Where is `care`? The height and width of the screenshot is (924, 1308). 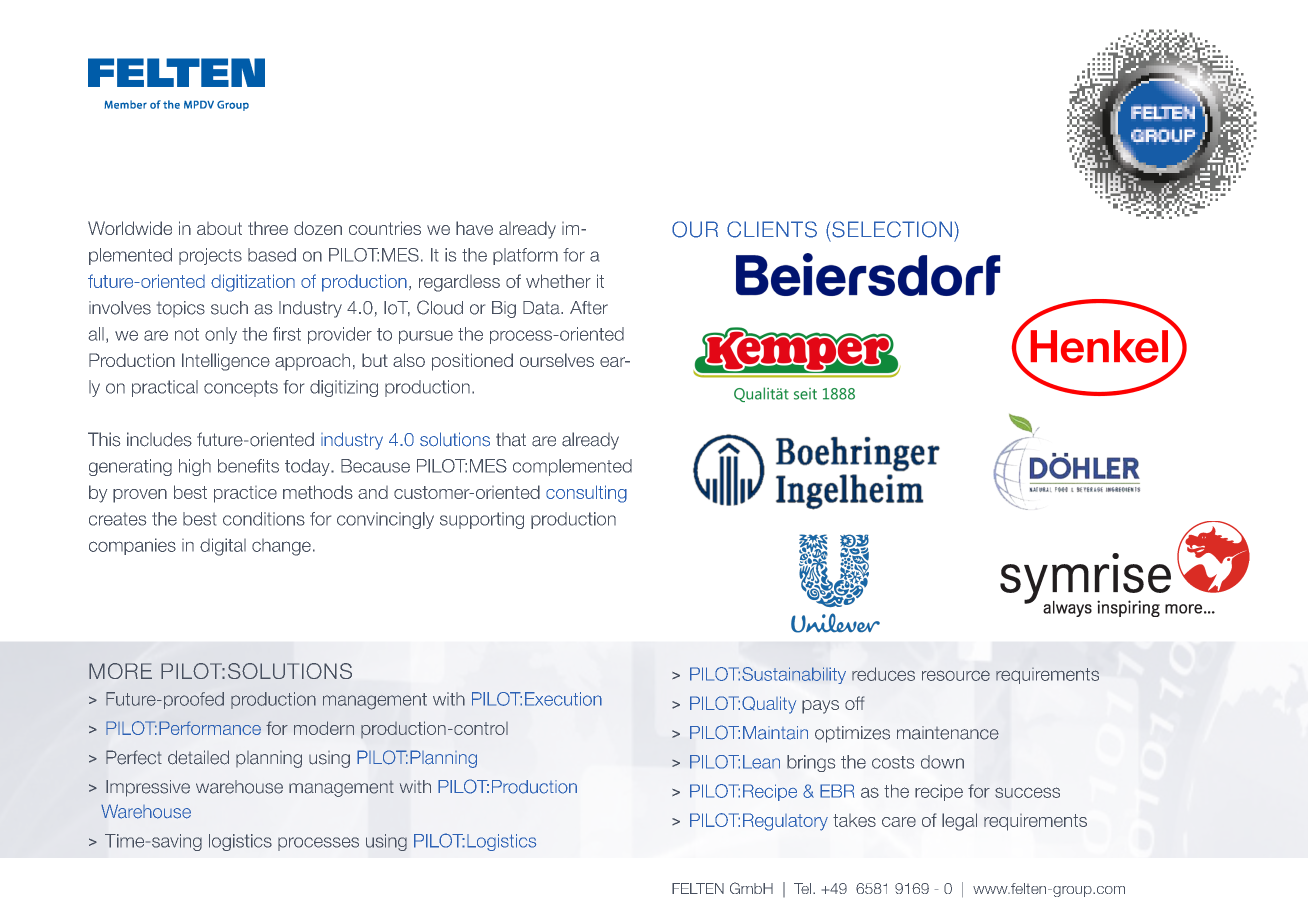
care is located at coordinates (899, 822).
